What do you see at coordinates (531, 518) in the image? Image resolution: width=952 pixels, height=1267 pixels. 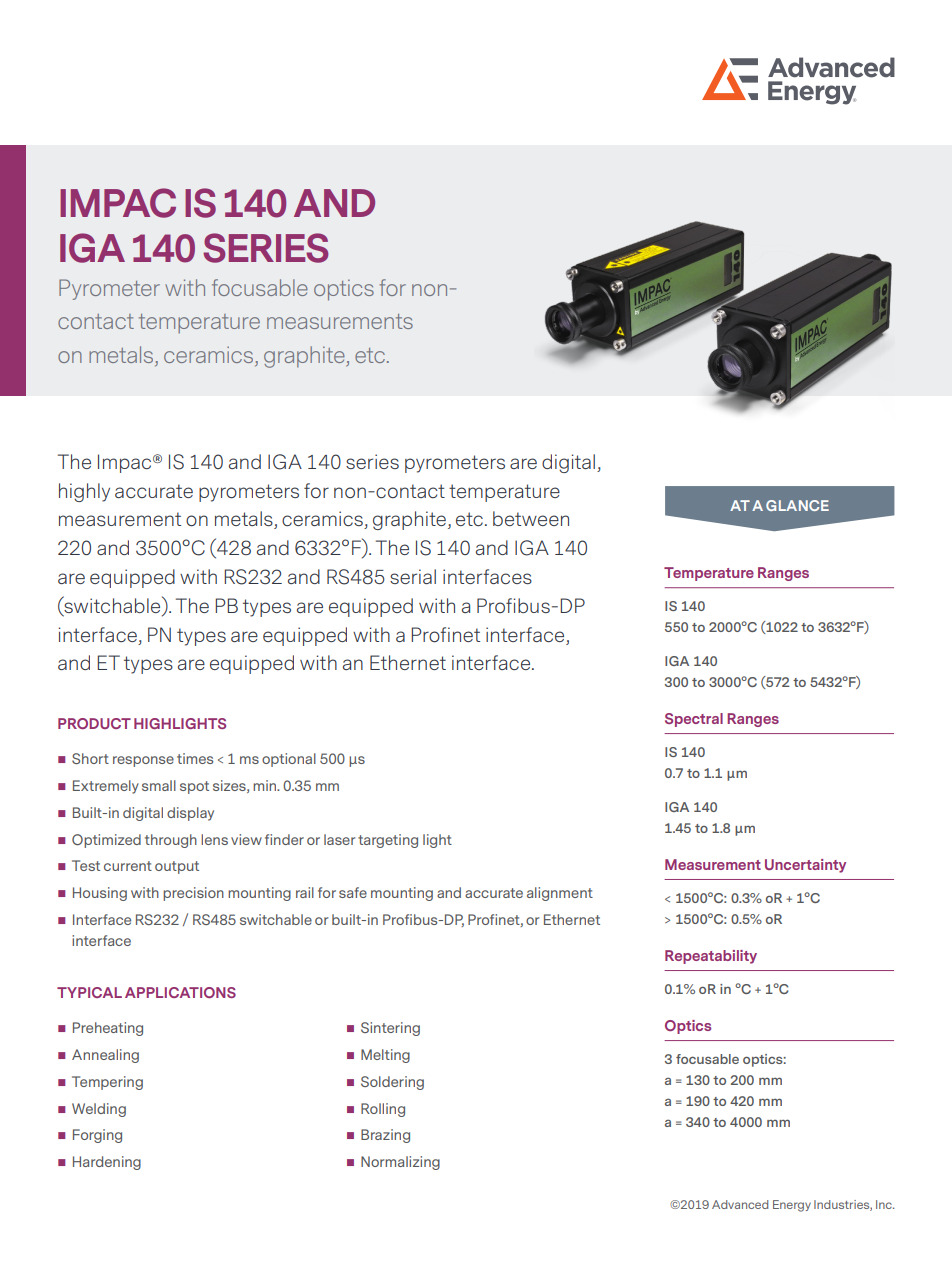 I see `between` at bounding box center [531, 518].
